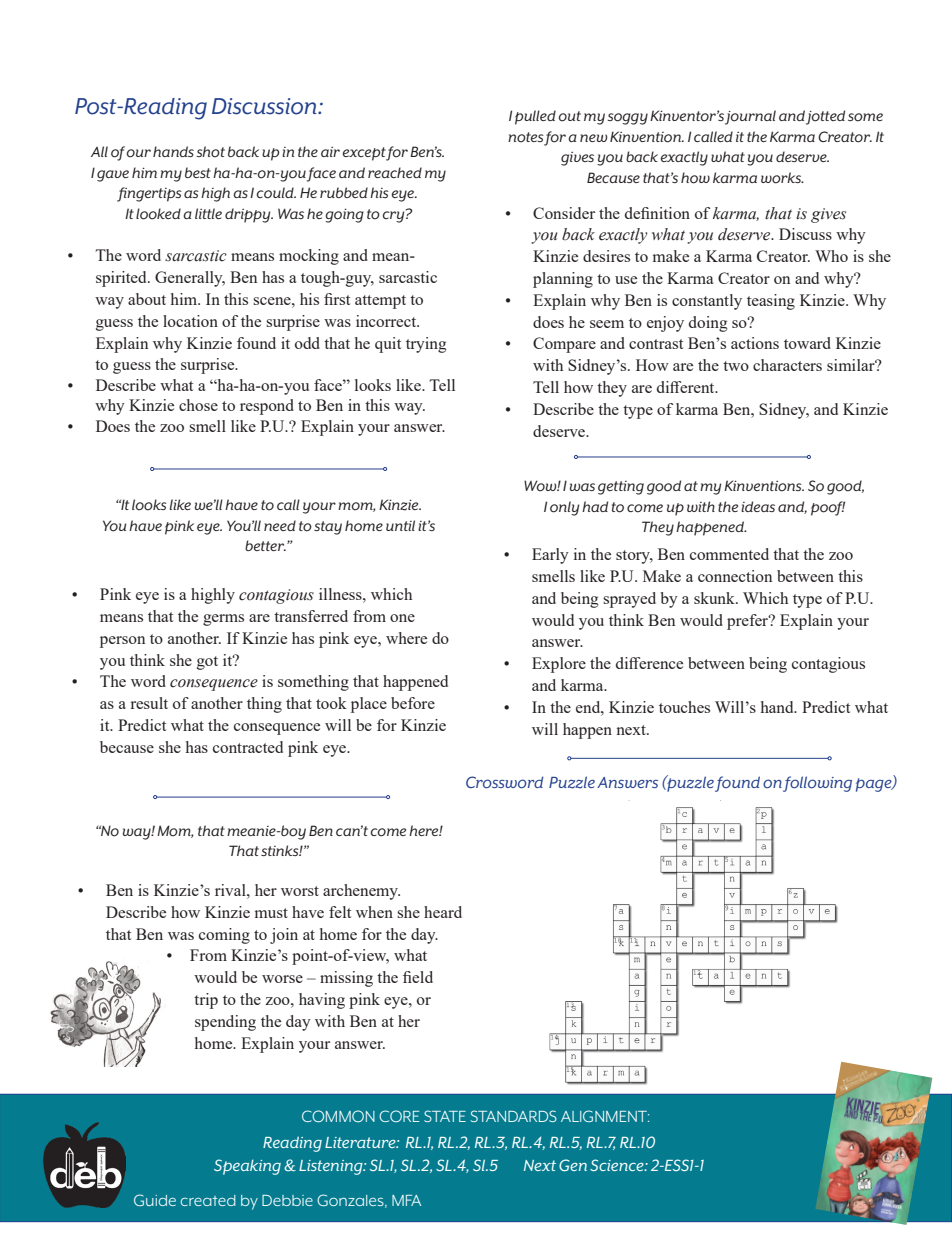 This document has height=1233, width=952. What do you see at coordinates (247, 1167) in the document?
I see `Speaking` at bounding box center [247, 1167].
